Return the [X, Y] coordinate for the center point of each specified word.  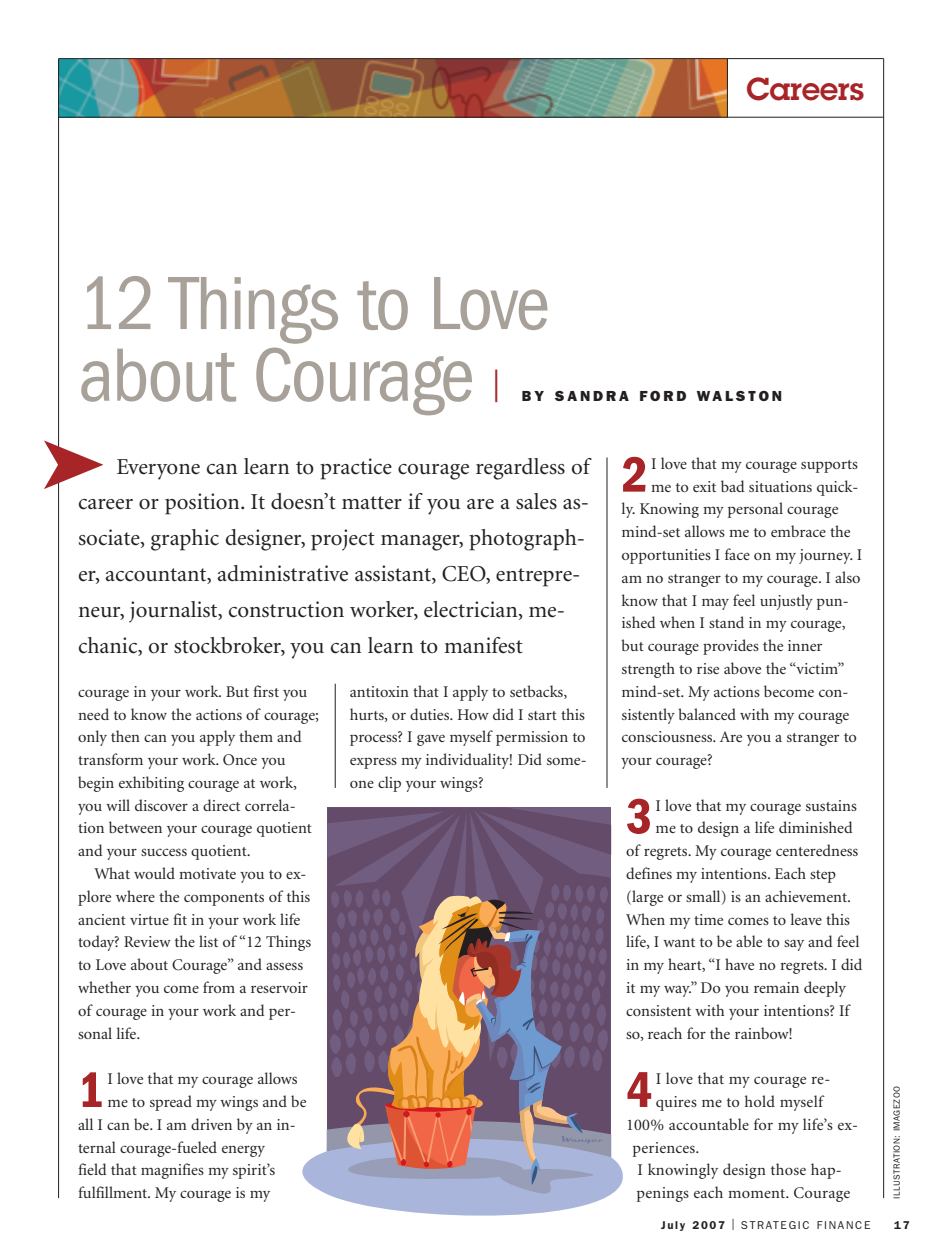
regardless [520, 469]
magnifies [172, 1171]
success [164, 852]
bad [733, 486]
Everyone [158, 469]
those [788, 1169]
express [373, 763]
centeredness [817, 850]
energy [243, 1151]
